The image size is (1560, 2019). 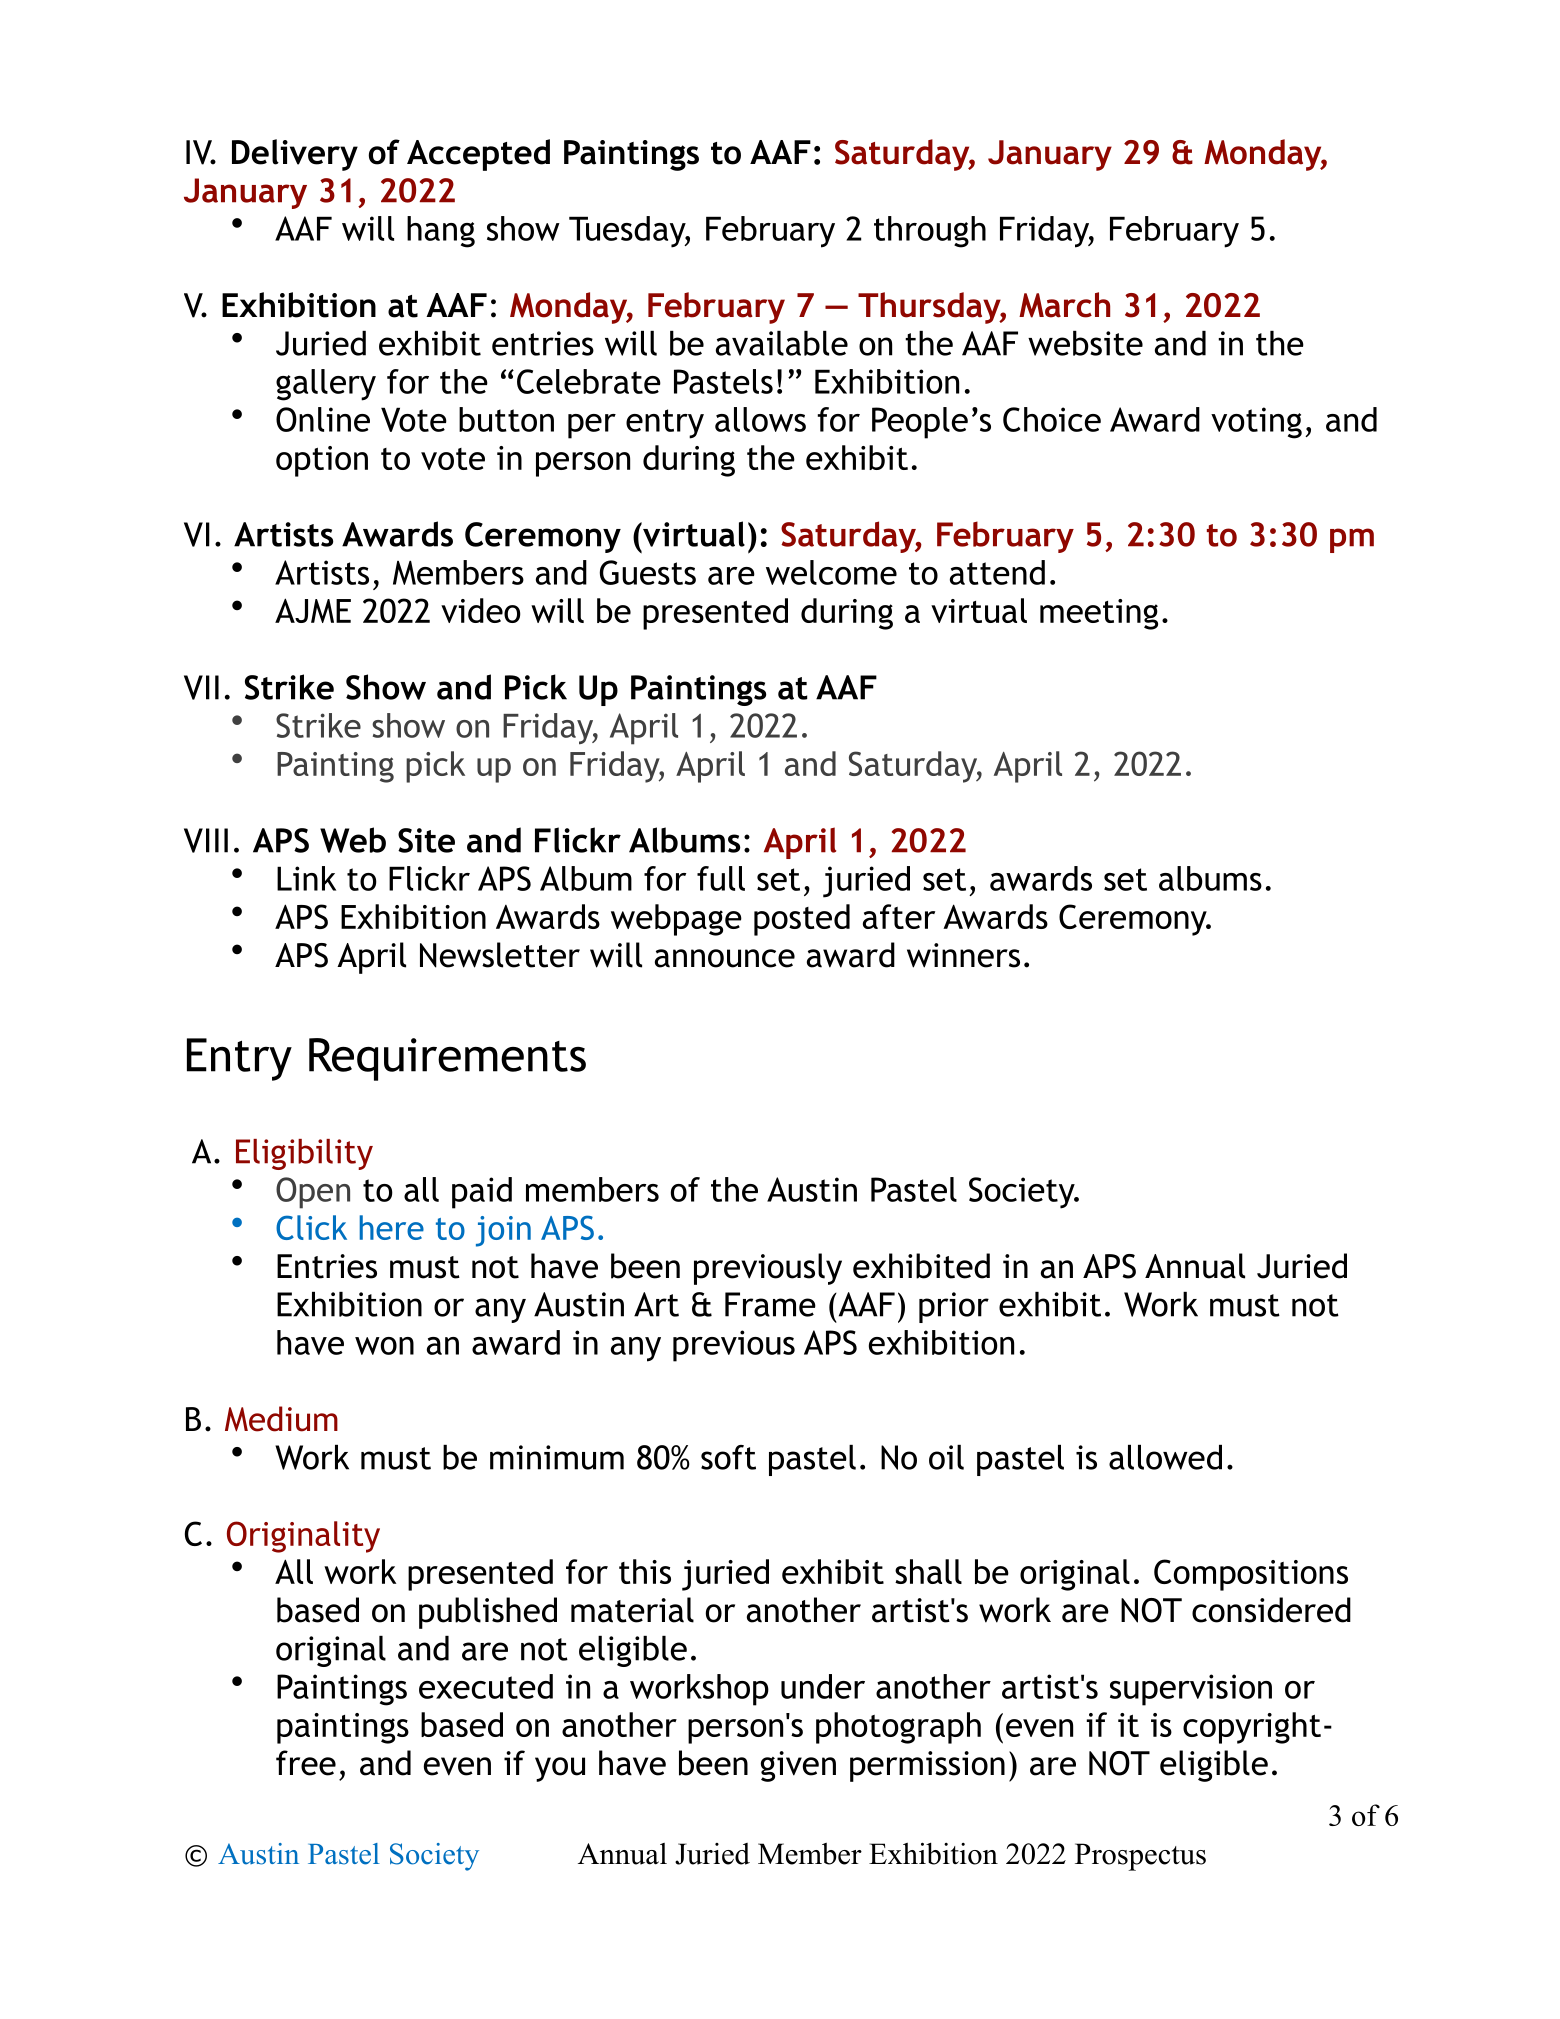 What do you see at coordinates (447, 1059) in the screenshot?
I see `Requirements` at bounding box center [447, 1059].
